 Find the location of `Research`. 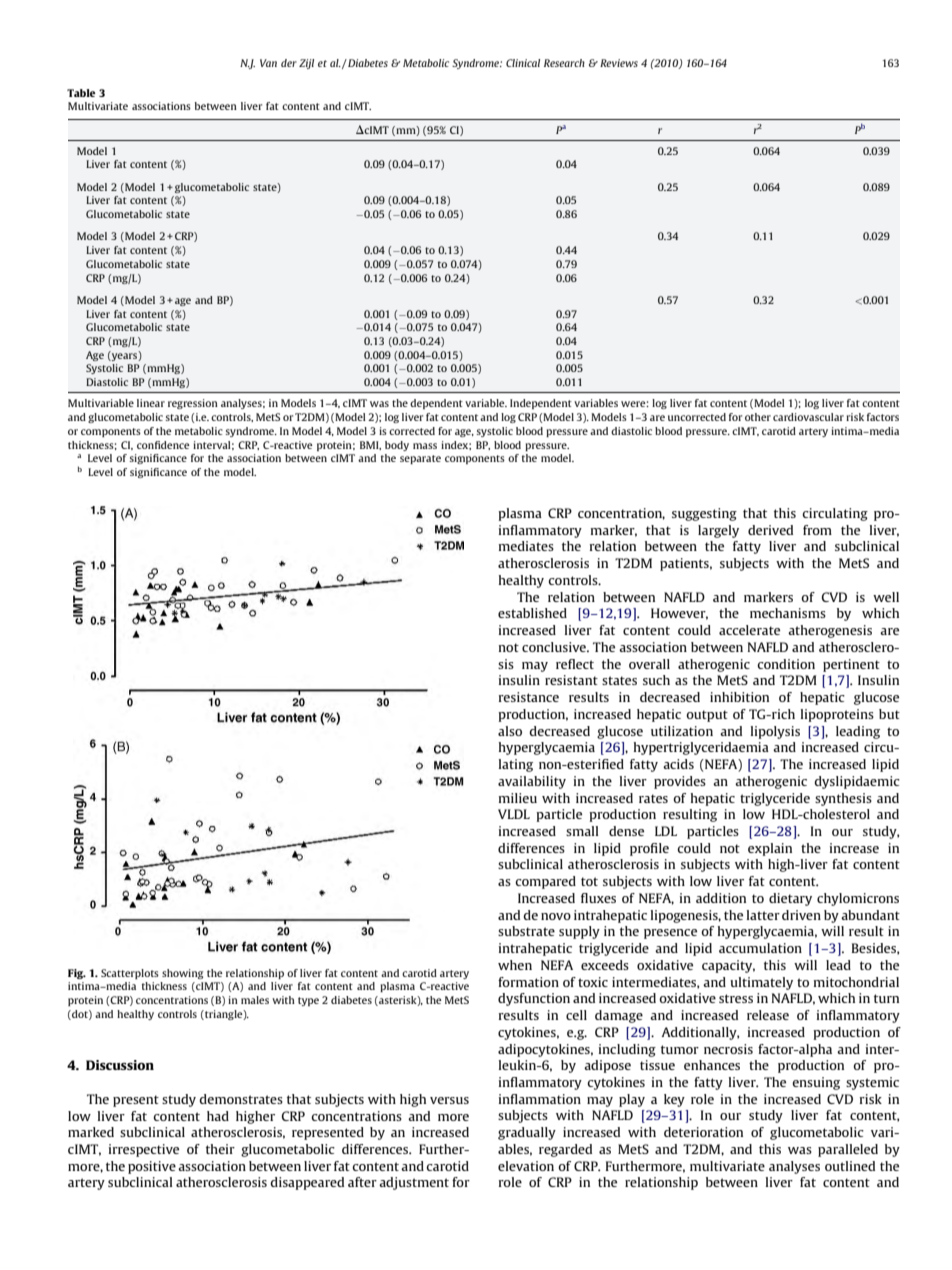

Research is located at coordinates (564, 63).
